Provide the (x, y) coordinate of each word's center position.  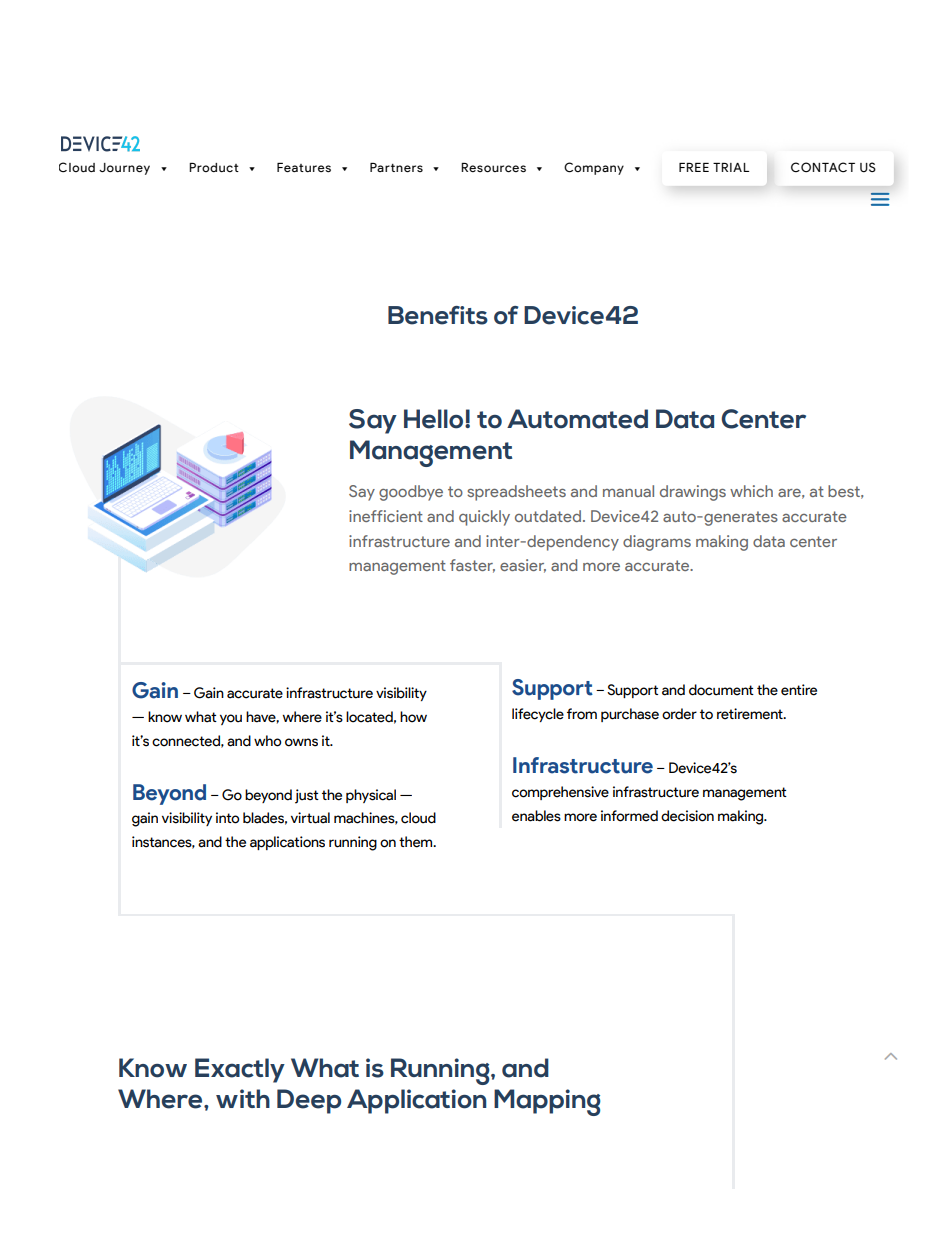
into (228, 818)
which (751, 491)
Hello (435, 419)
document (721, 690)
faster (472, 566)
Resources (493, 168)
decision (687, 816)
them (417, 842)
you (231, 719)
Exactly (240, 1070)
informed (629, 816)
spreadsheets (516, 493)
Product (214, 167)
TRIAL (731, 167)
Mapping (547, 1102)
